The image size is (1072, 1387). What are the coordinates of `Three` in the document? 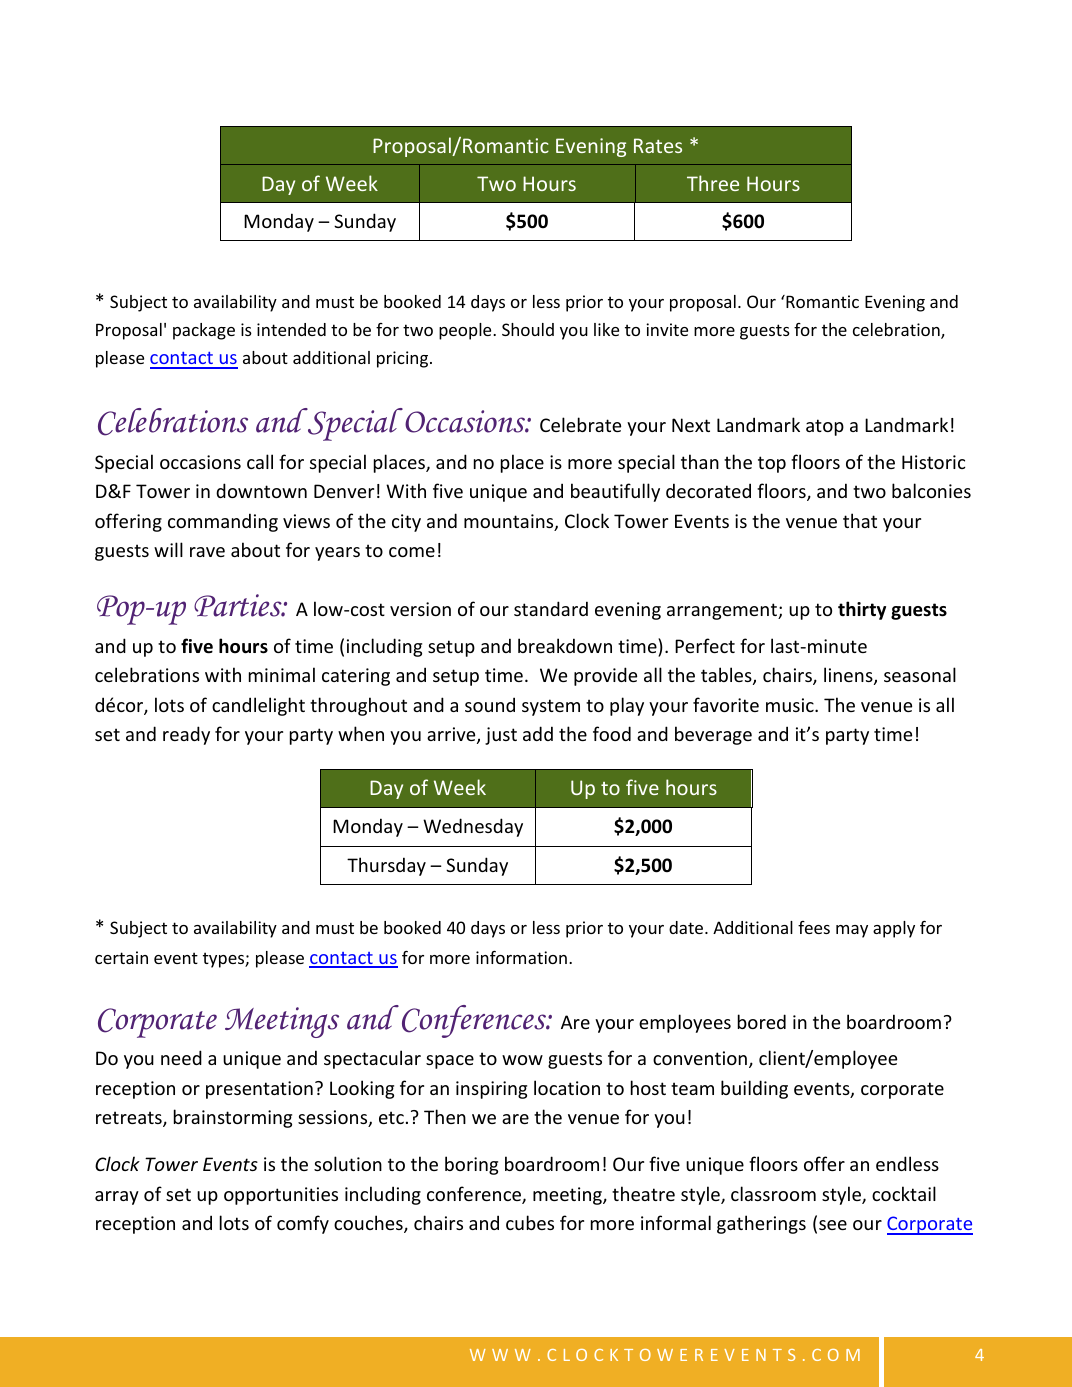 It's located at (713, 183).
